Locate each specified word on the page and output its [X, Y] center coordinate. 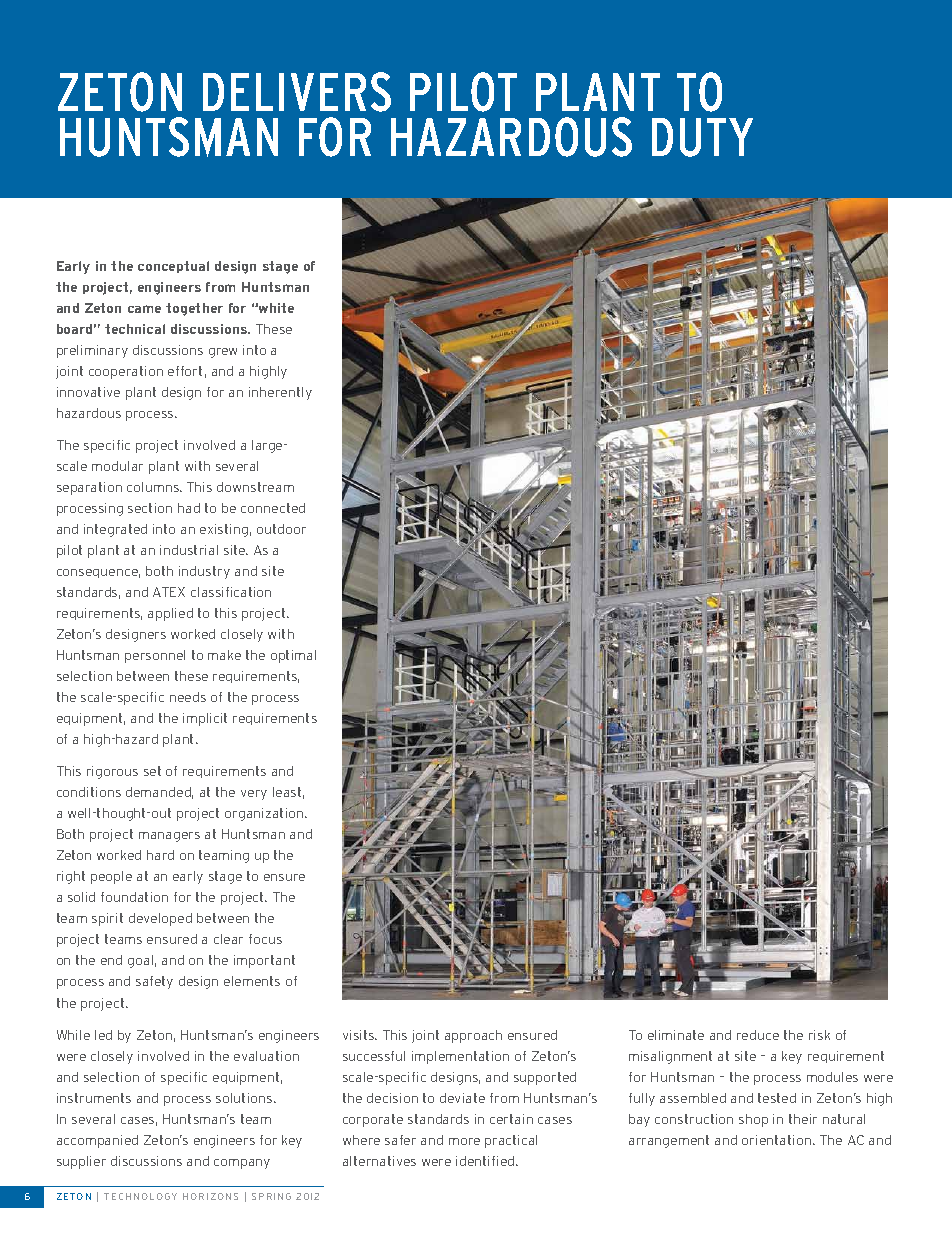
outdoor [281, 529]
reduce [758, 1035]
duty [702, 137]
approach [473, 1036]
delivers [297, 92]
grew [223, 353]
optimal [293, 656]
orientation [778, 1140]
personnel [155, 656]
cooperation [126, 372]
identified [486, 1161]
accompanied [97, 1141]
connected [273, 508]
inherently [280, 393]
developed [160, 919]
